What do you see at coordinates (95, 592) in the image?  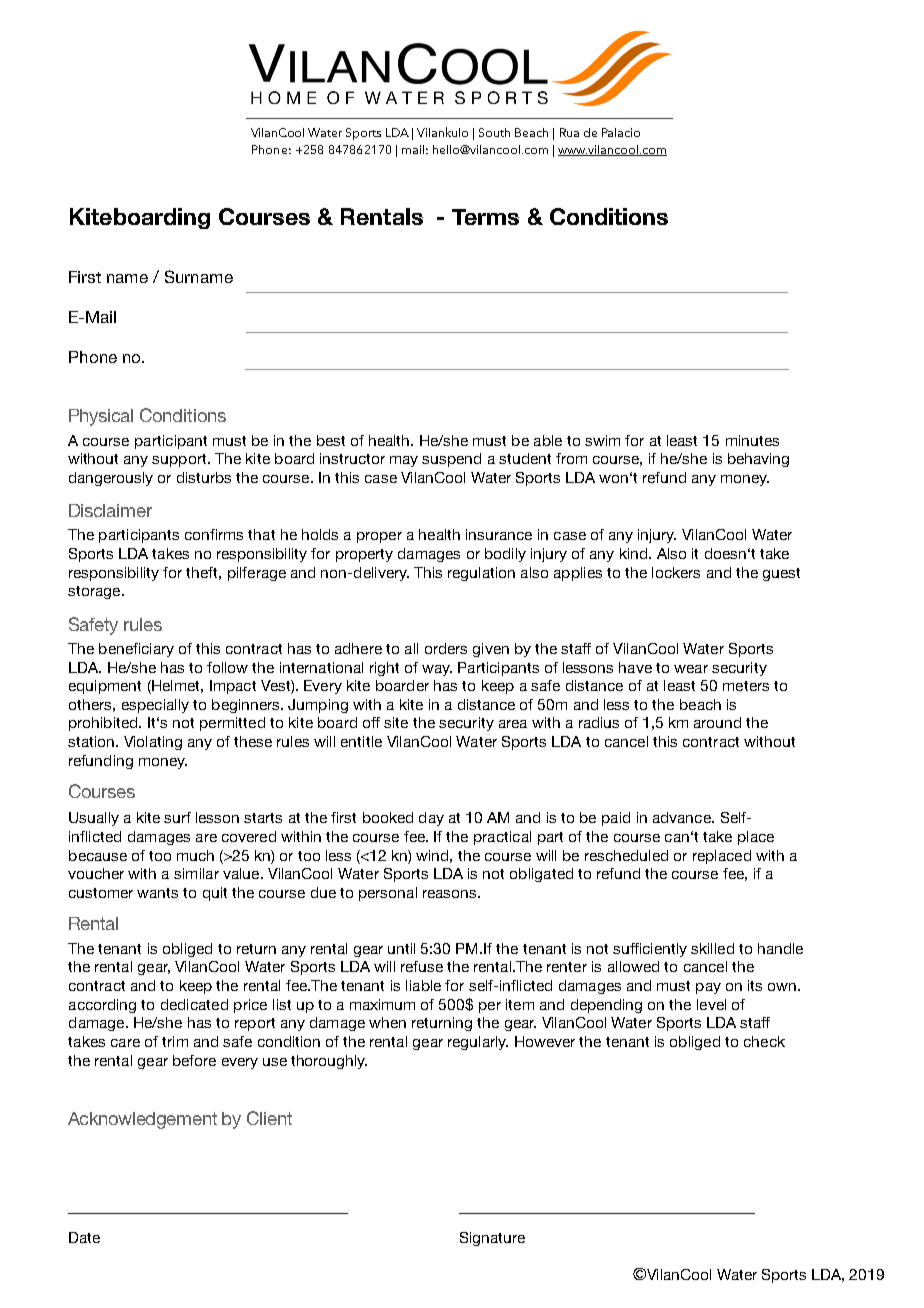 I see `storage` at bounding box center [95, 592].
